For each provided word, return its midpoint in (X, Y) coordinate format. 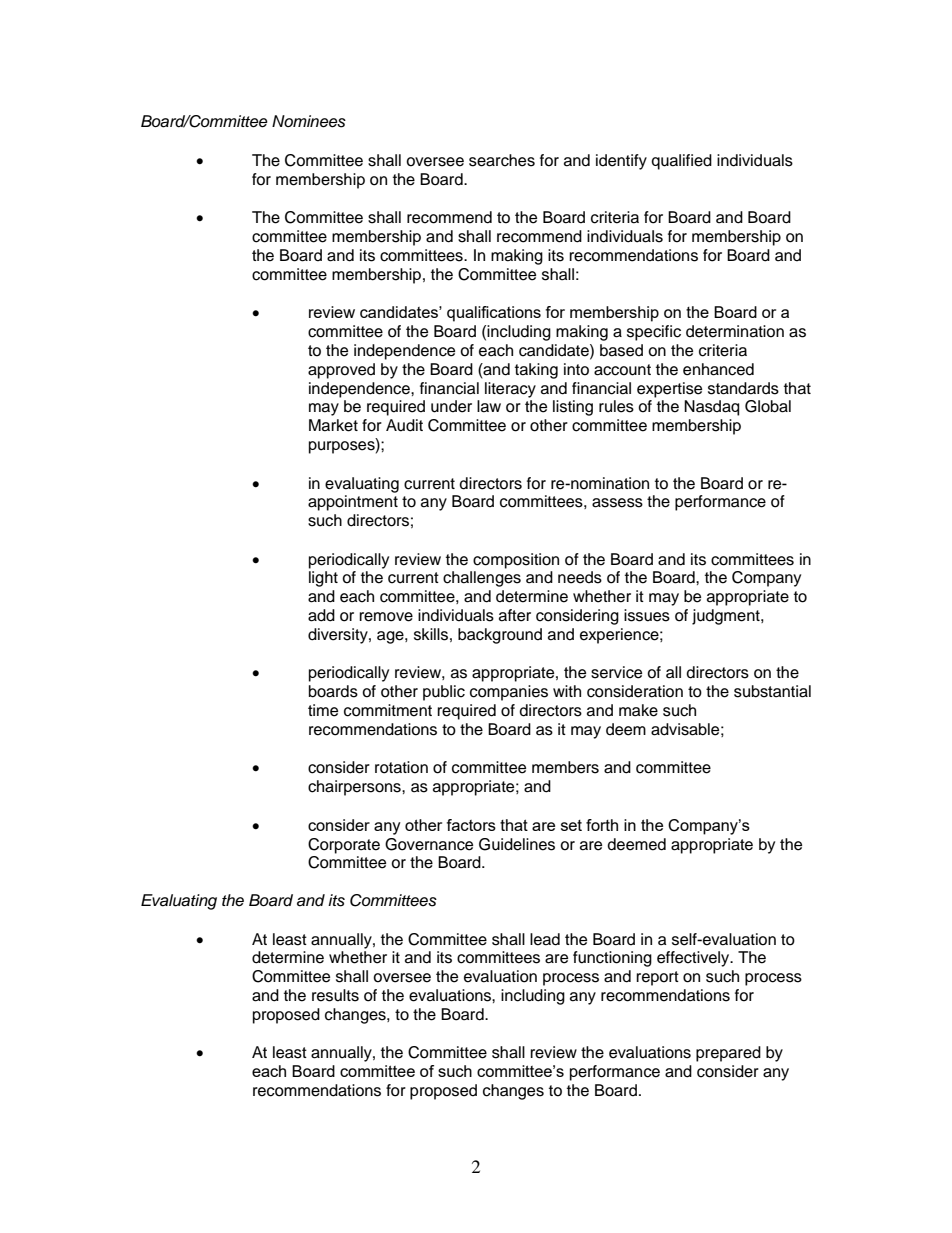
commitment (388, 710)
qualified (681, 162)
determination (735, 331)
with (567, 691)
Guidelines (517, 844)
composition (516, 561)
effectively (694, 959)
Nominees (309, 121)
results (335, 995)
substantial (772, 691)
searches (502, 160)
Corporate (344, 846)
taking (536, 371)
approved (341, 371)
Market (333, 425)
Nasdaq (711, 408)
